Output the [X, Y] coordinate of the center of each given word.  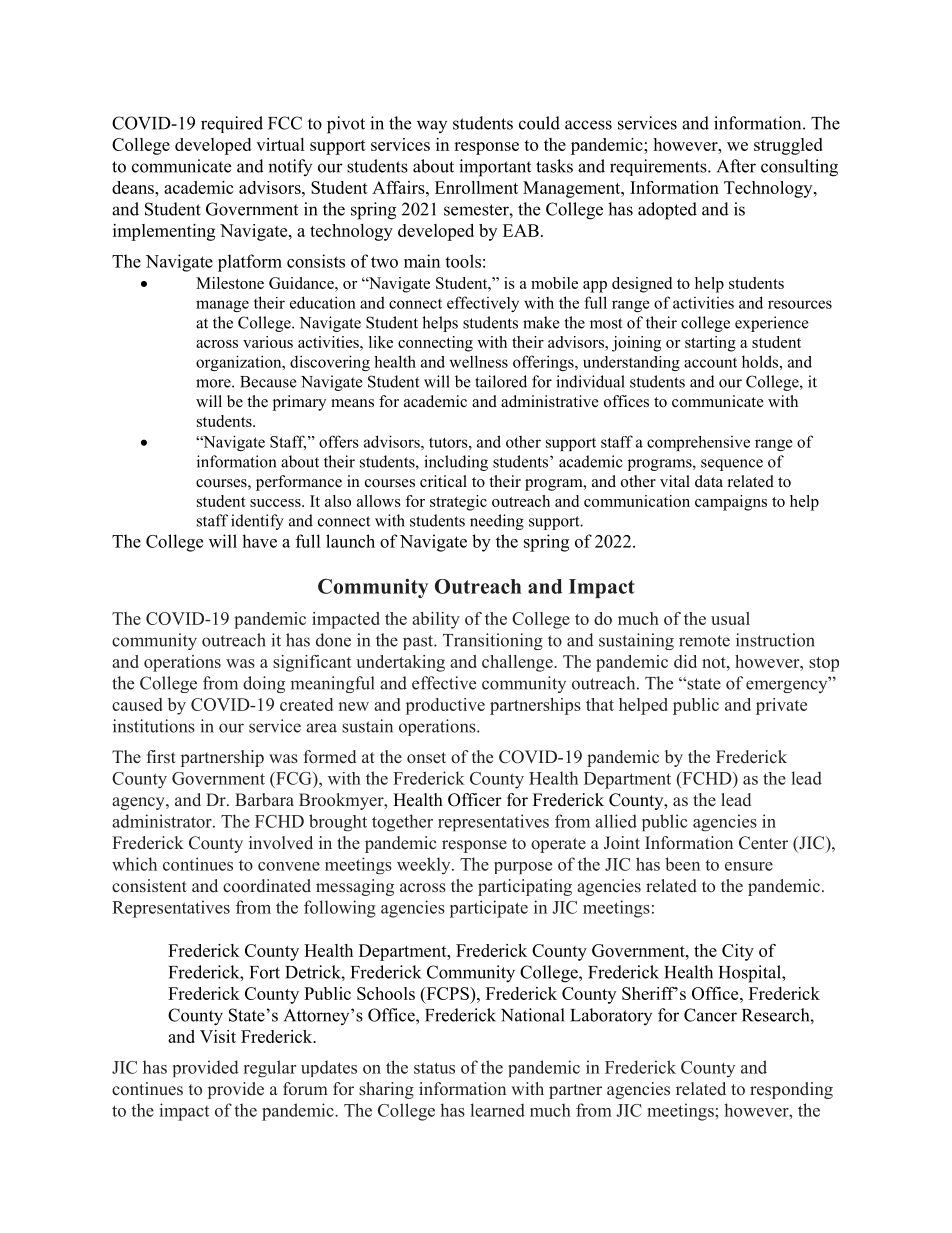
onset [426, 757]
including [456, 463]
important [495, 168]
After [736, 166]
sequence [732, 465]
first [161, 756]
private [781, 706]
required [232, 124]
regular [270, 1068]
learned [497, 1110]
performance [299, 483]
